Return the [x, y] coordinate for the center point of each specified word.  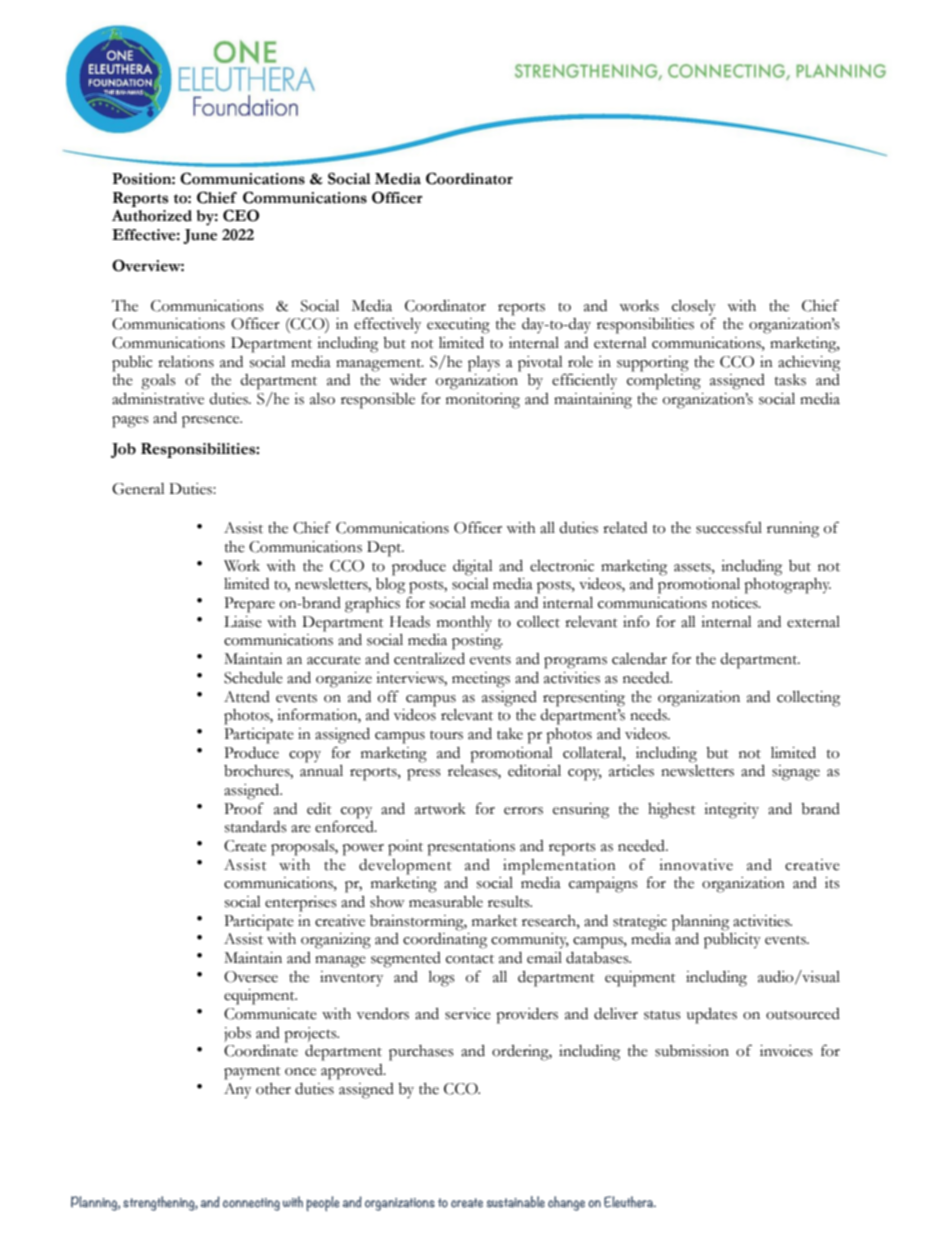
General [138, 489]
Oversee [251, 977]
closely [694, 308]
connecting [251, 1204]
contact [470, 959]
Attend [247, 697]
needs [650, 715]
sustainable [516, 1202]
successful [729, 527]
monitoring [483, 401]
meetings [481, 680]
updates [712, 1016]
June [200, 236]
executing [458, 326]
